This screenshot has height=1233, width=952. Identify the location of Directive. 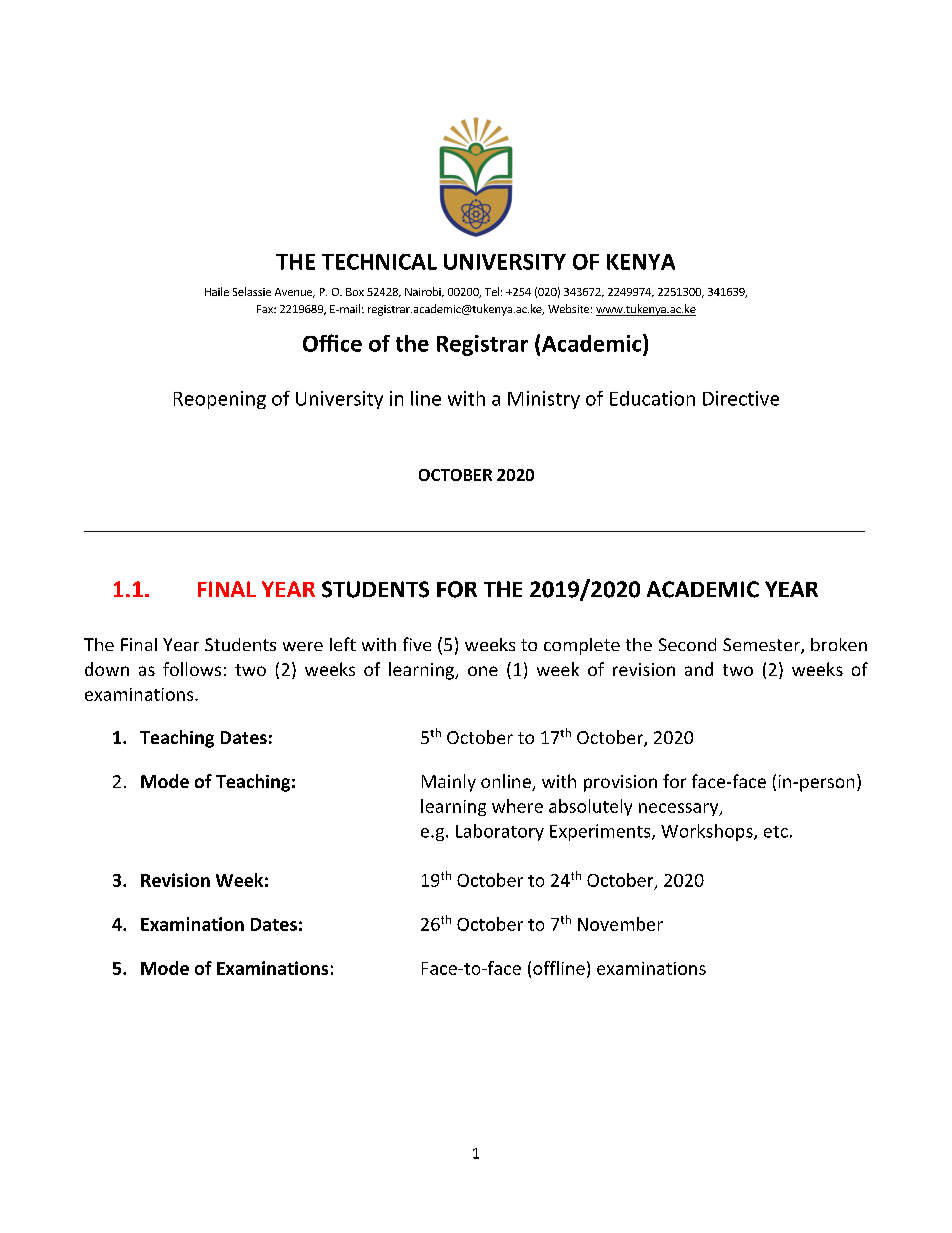
(741, 398).
